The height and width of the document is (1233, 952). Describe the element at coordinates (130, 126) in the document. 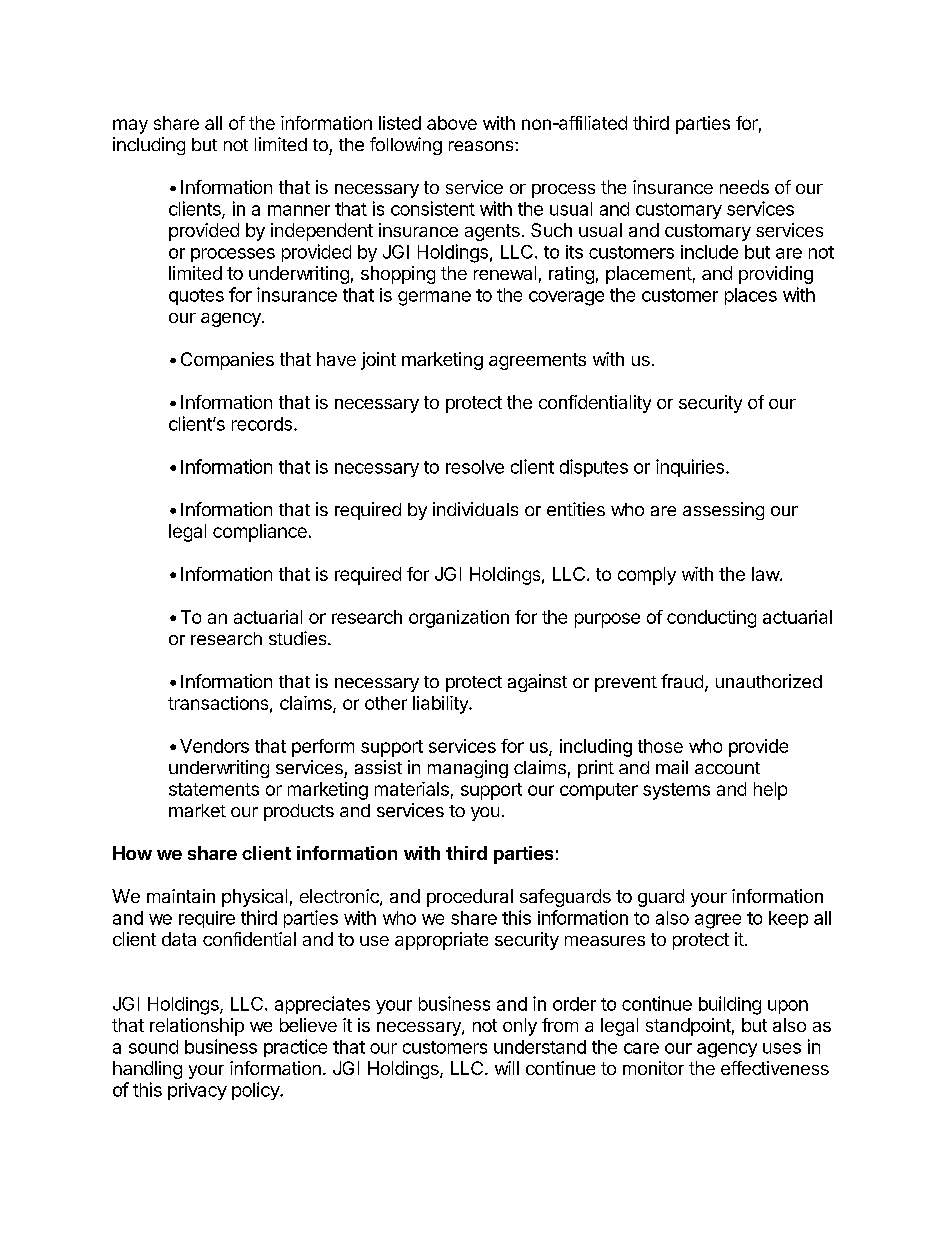

I see `may` at that location.
